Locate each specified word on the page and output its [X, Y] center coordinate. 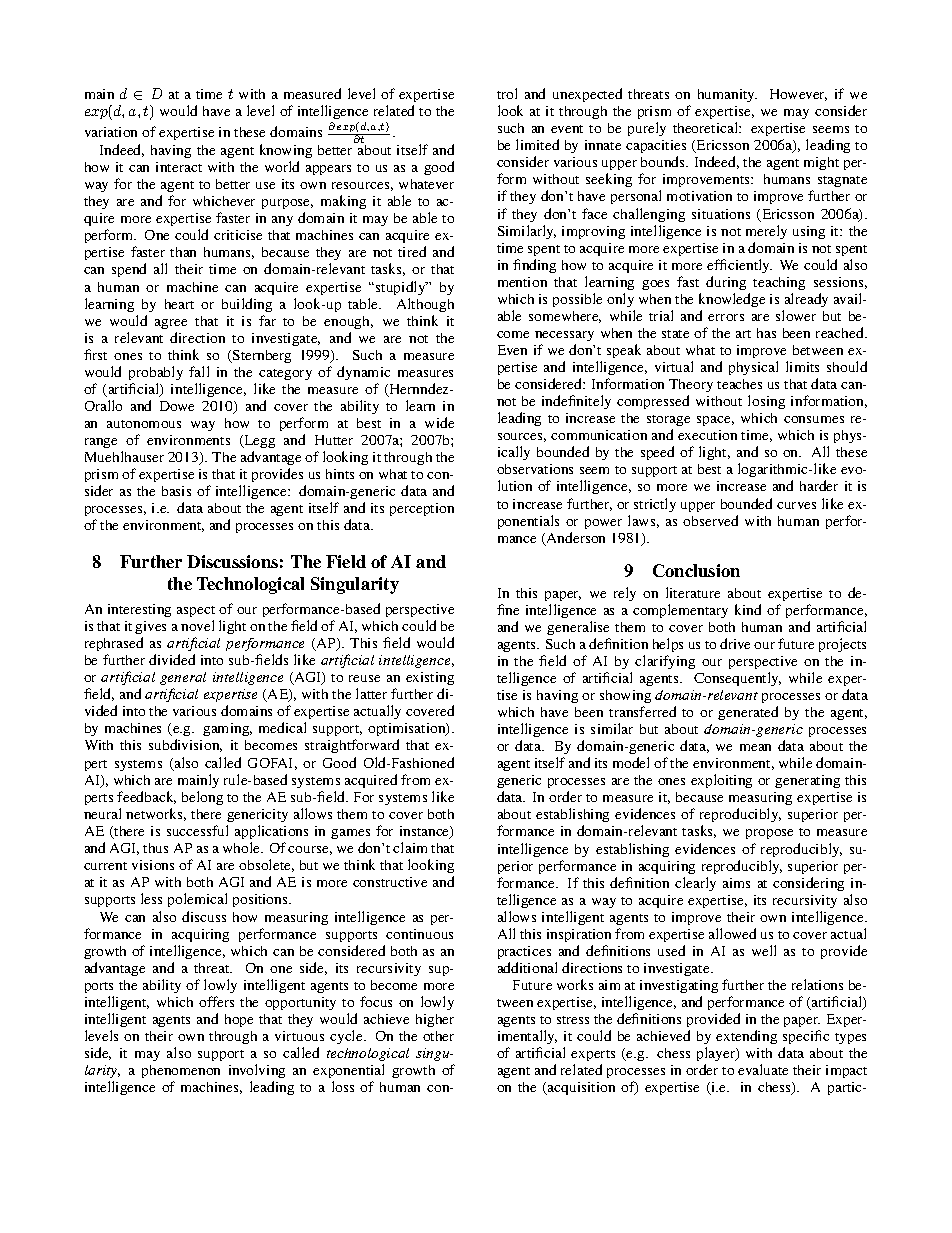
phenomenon [181, 1073]
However [798, 95]
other [438, 1036]
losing [766, 402]
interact [179, 167]
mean [755, 747]
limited [537, 144]
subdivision [185, 745]
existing [430, 680]
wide [439, 422]
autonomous [144, 424]
